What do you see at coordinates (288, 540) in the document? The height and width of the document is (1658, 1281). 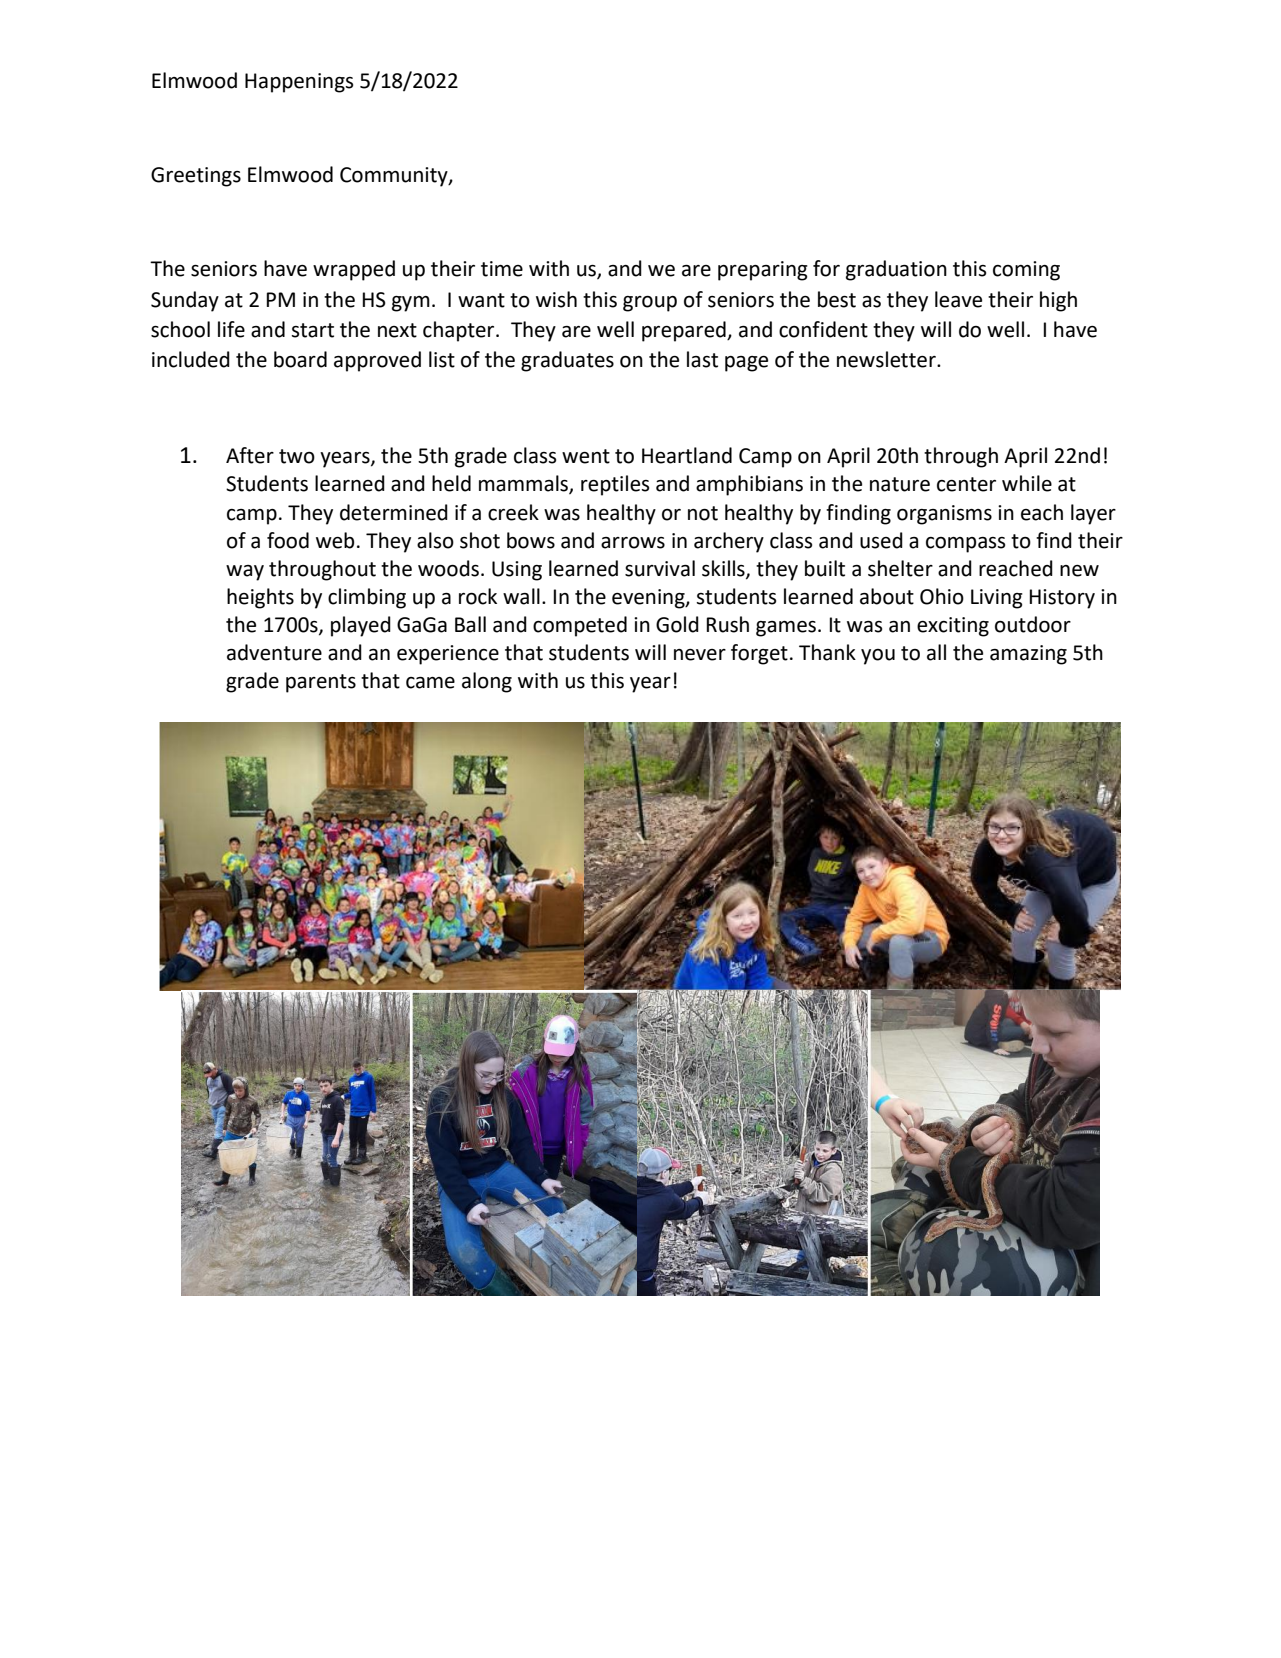 I see `food` at bounding box center [288, 540].
